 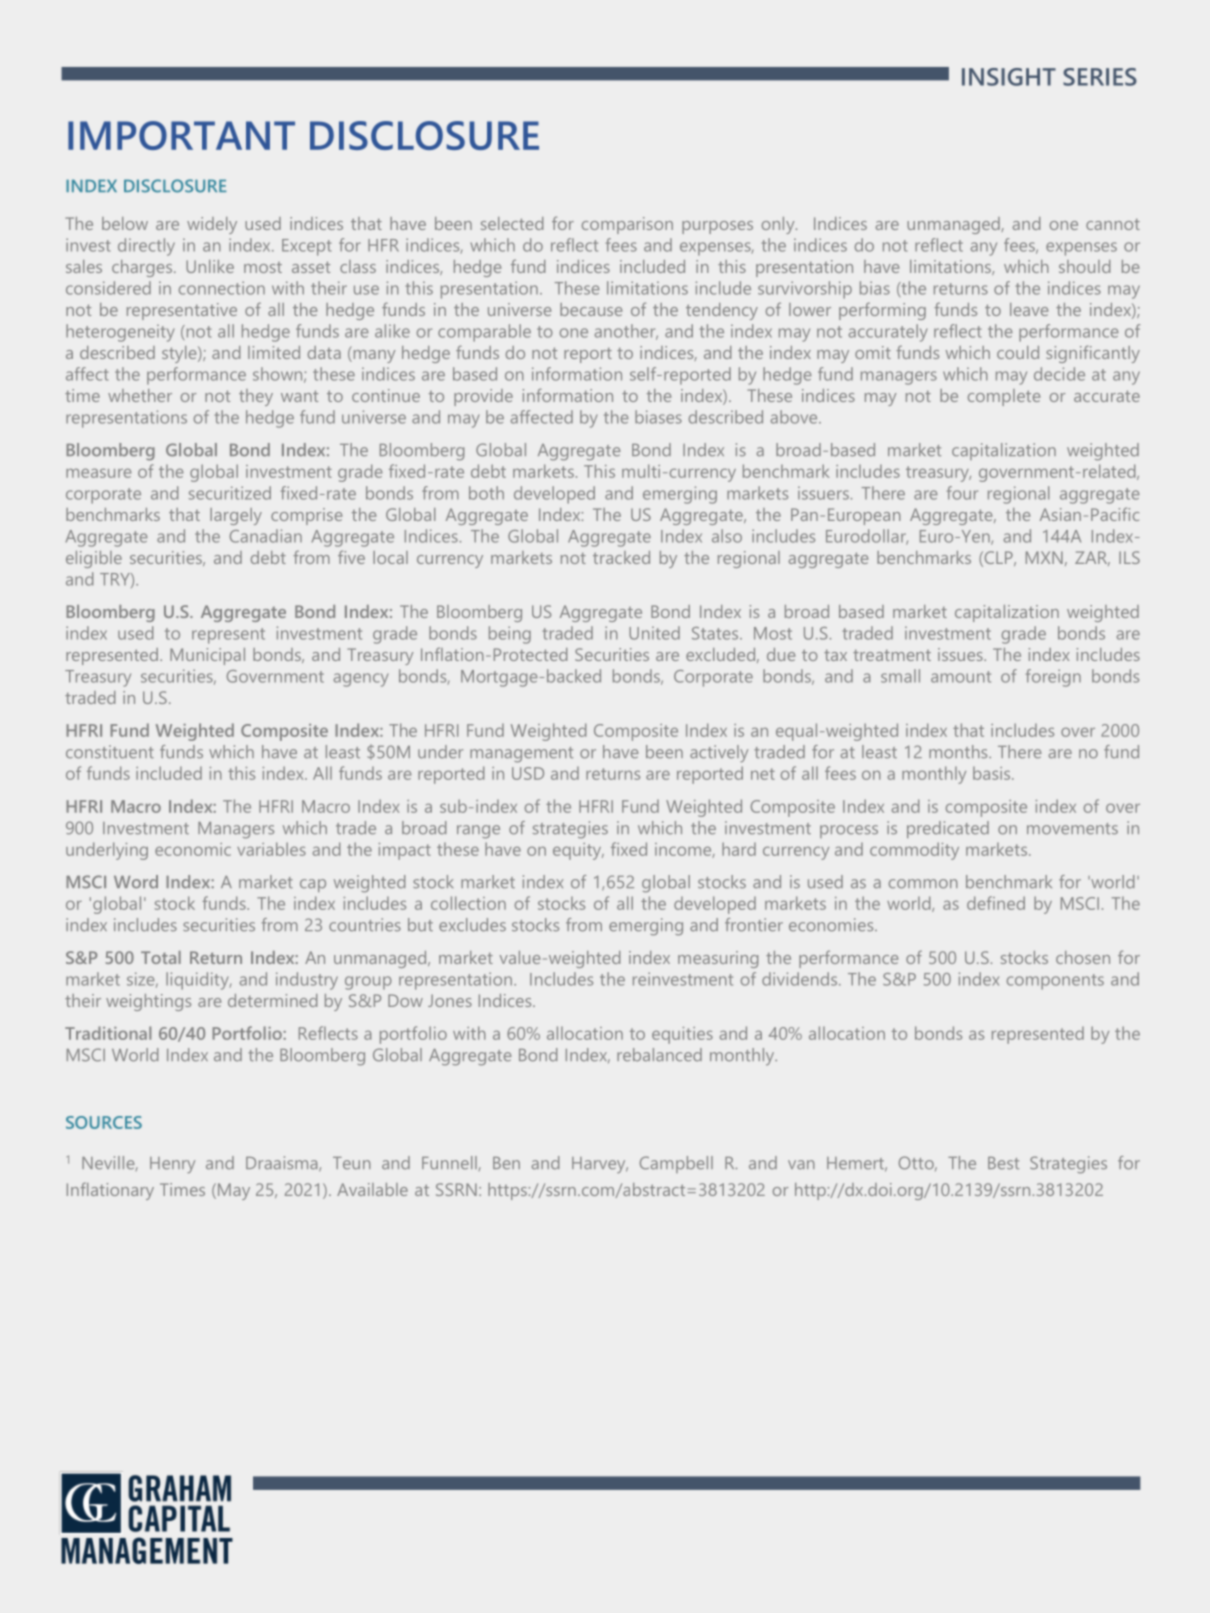 I want to click on defined, so click(x=996, y=903).
